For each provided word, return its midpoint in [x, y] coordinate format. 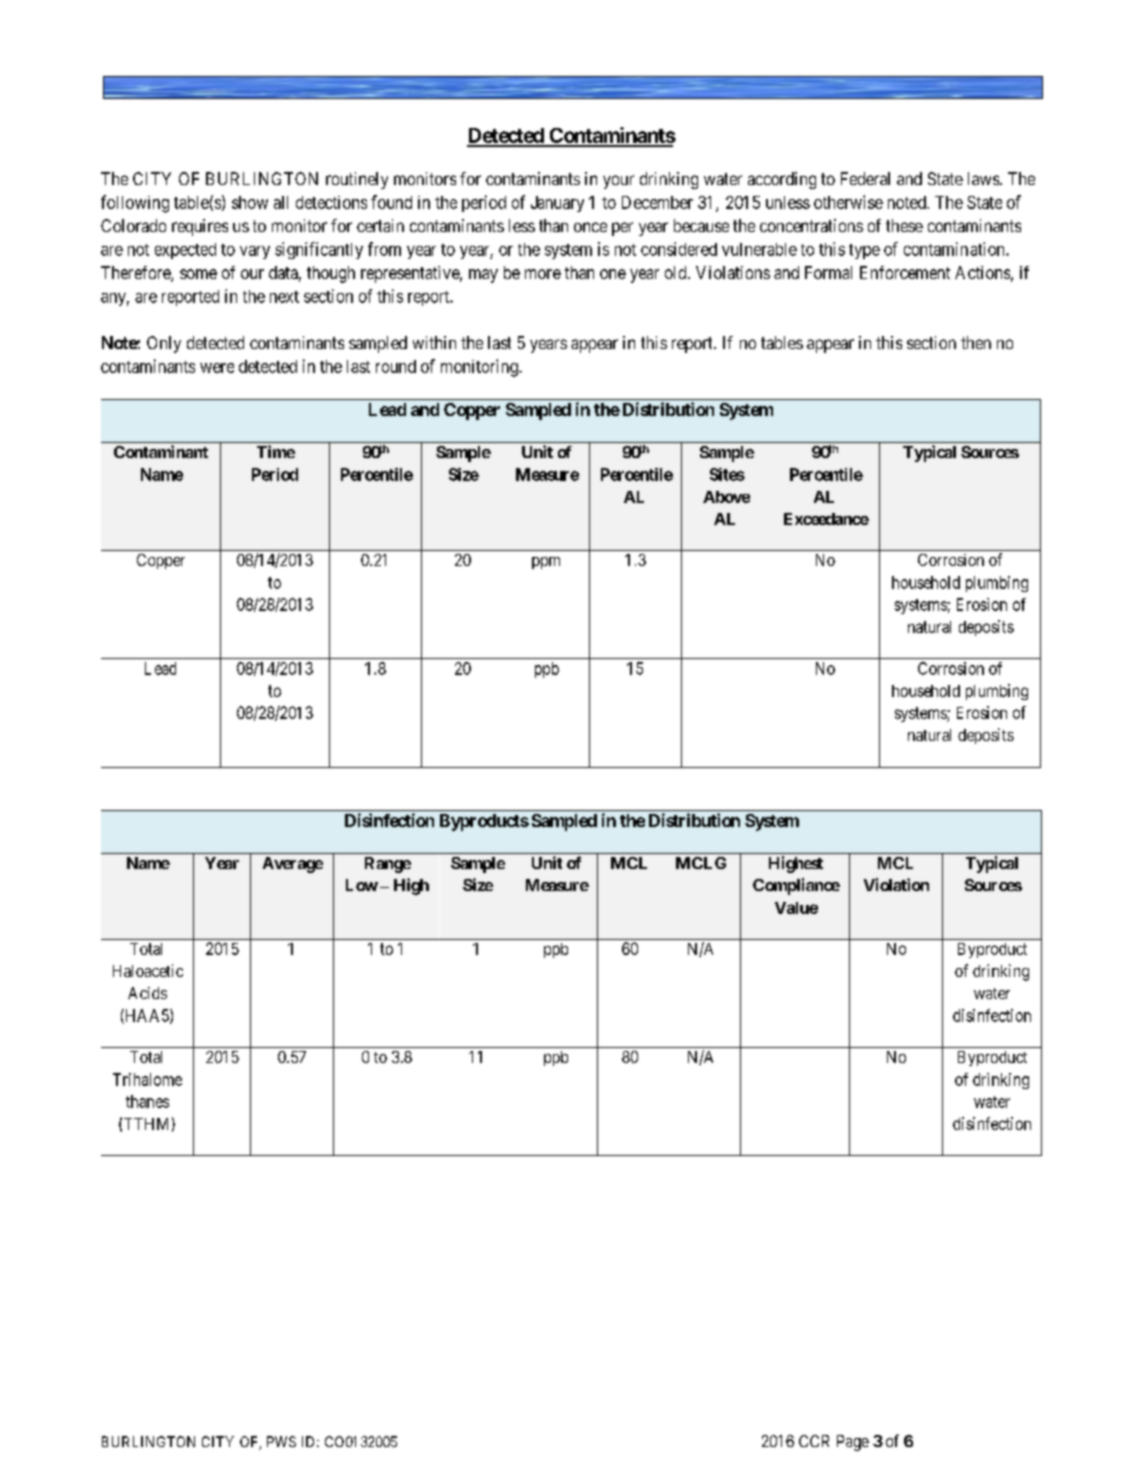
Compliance [796, 886]
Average [293, 865]
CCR [814, 1441]
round [396, 366]
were [217, 368]
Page [853, 1443]
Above [726, 497]
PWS [281, 1441]
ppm [546, 563]
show [250, 202]
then [976, 342]
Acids [147, 993]
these [904, 225]
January [557, 204]
